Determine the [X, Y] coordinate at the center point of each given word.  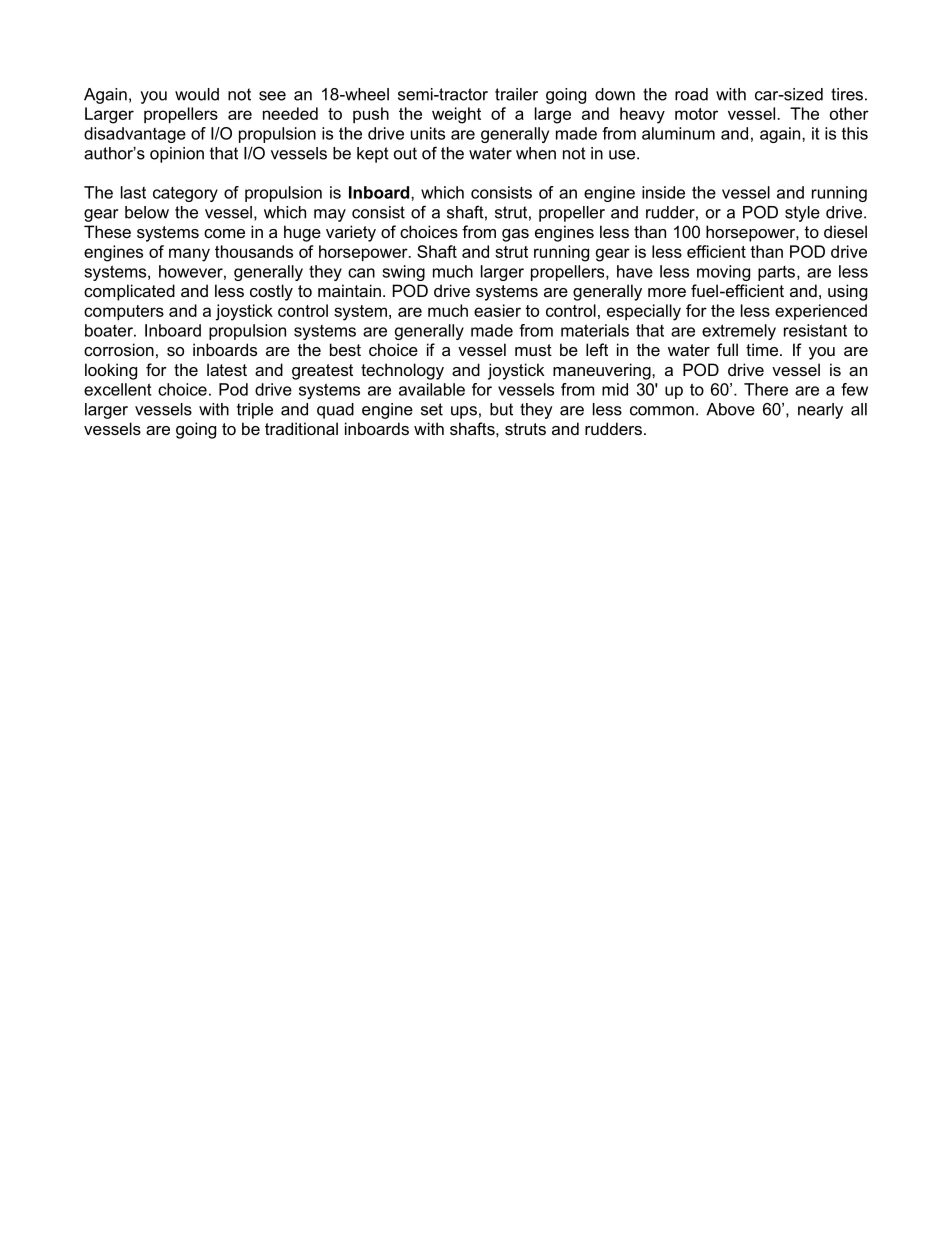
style [802, 214]
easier [497, 310]
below [147, 212]
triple [255, 411]
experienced [821, 312]
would [197, 94]
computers [124, 312]
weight [456, 115]
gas [515, 235]
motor [696, 114]
